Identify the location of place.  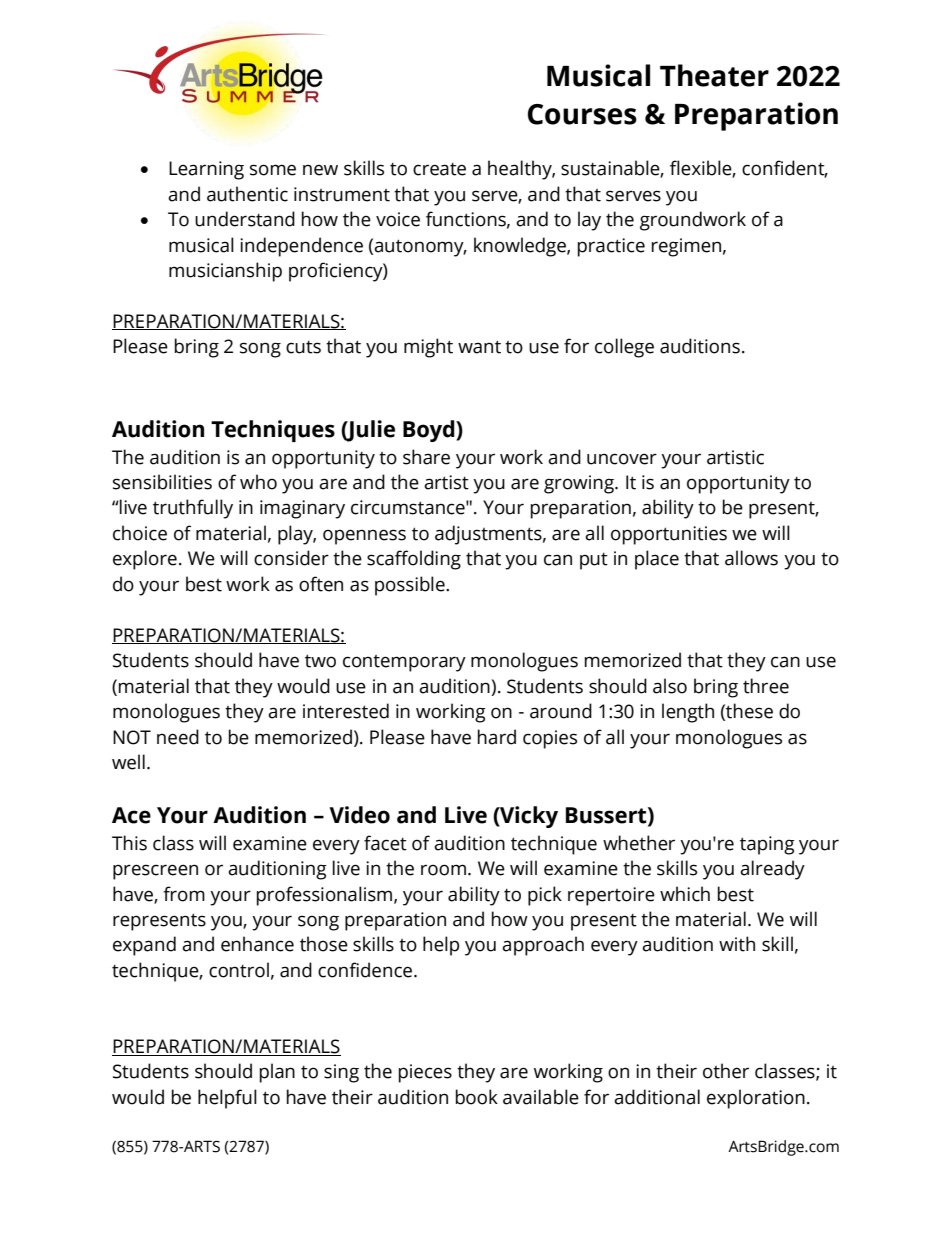
(657, 560).
